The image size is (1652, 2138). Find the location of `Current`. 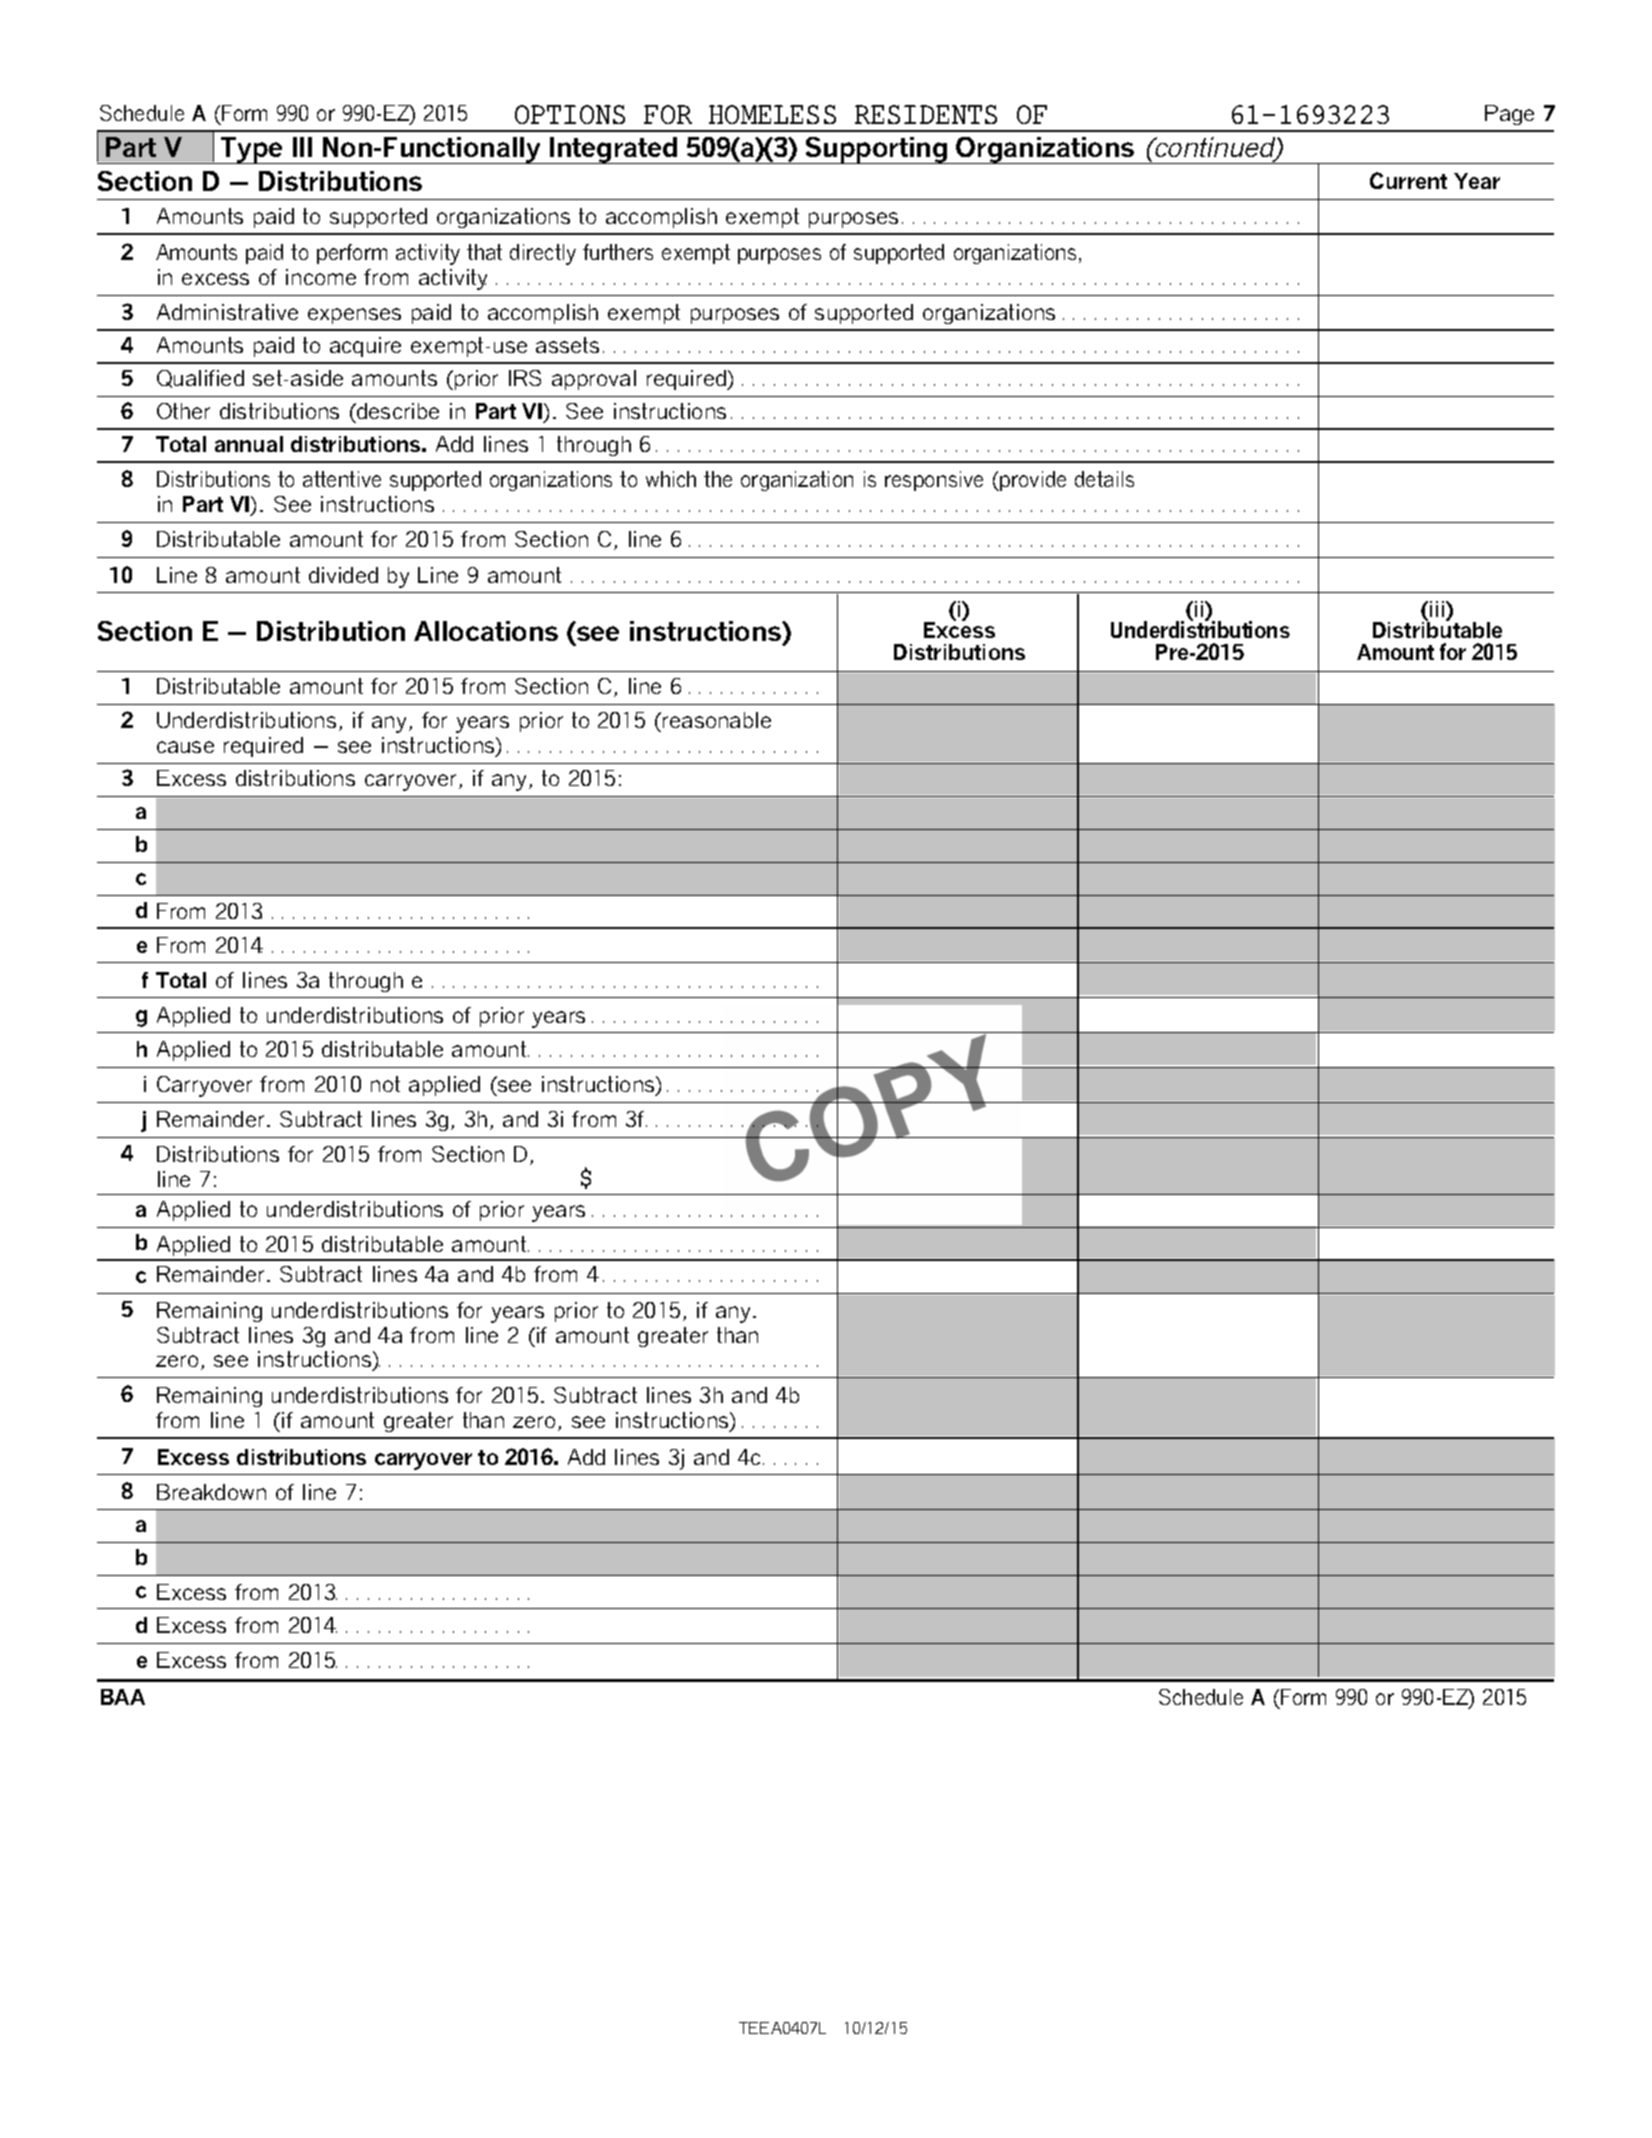

Current is located at coordinates (1408, 180).
